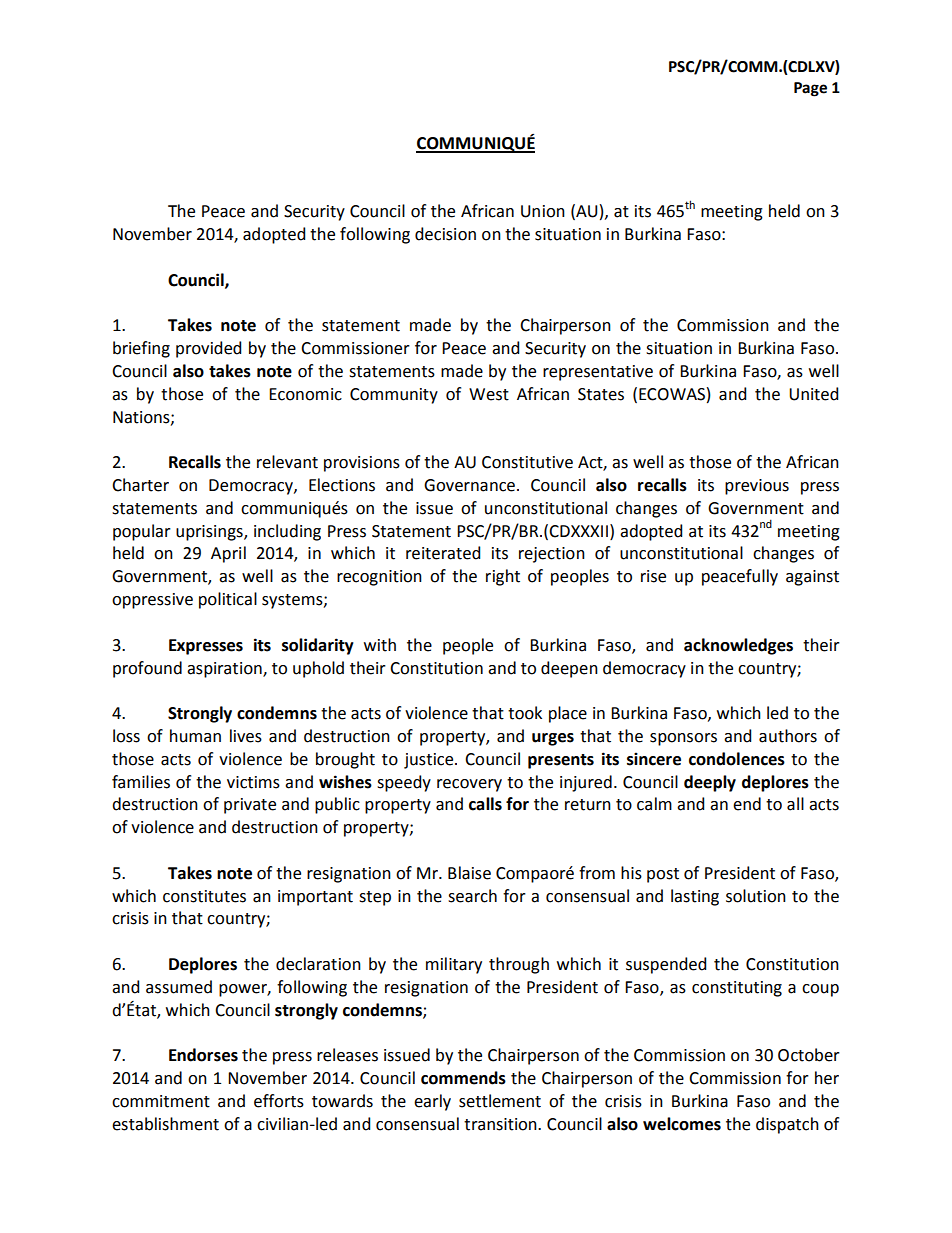 The width and height of the screenshot is (952, 1233). I want to click on Endorses, so click(203, 1055).
